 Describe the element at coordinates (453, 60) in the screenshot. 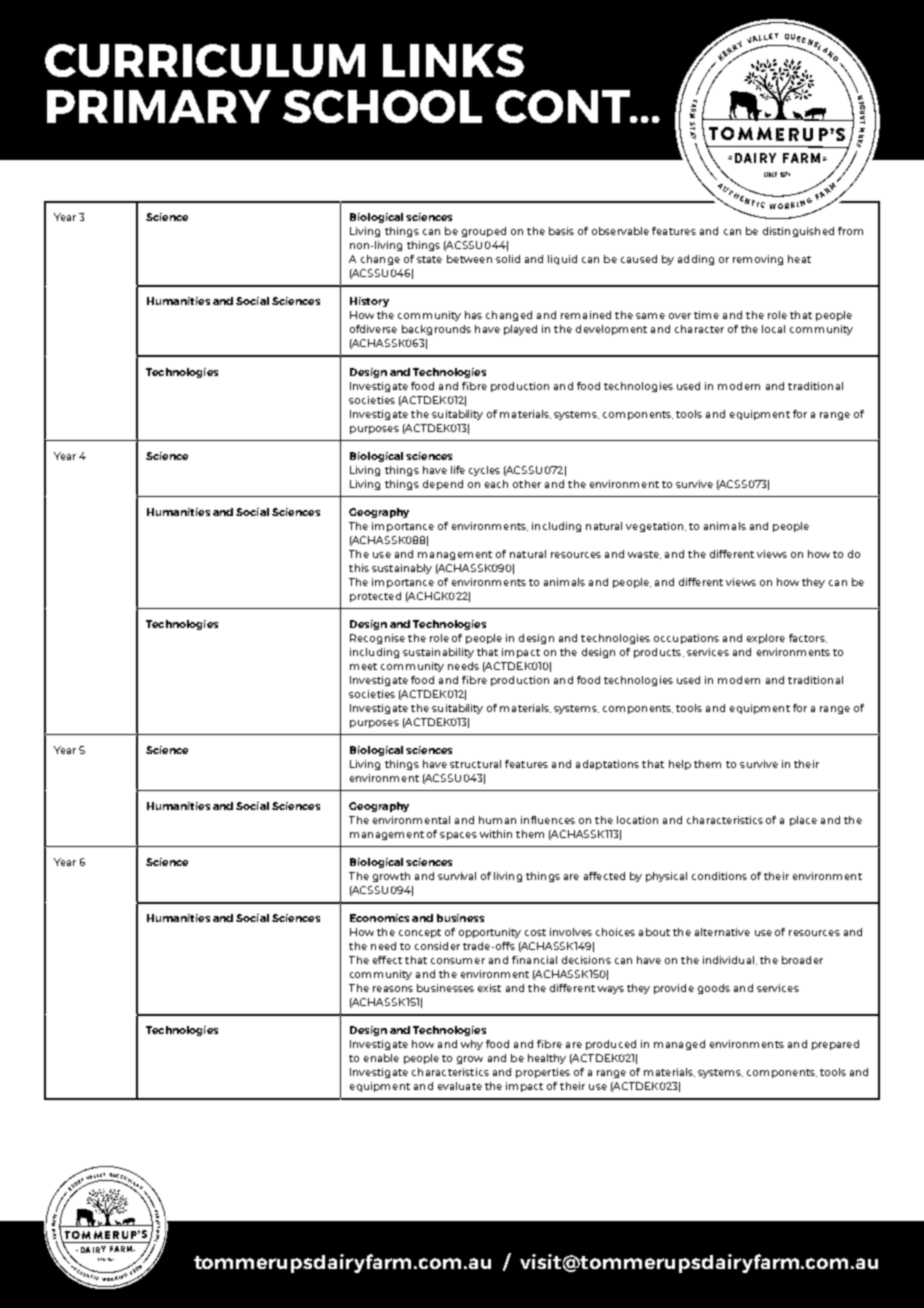

I see `LINKS` at that location.
